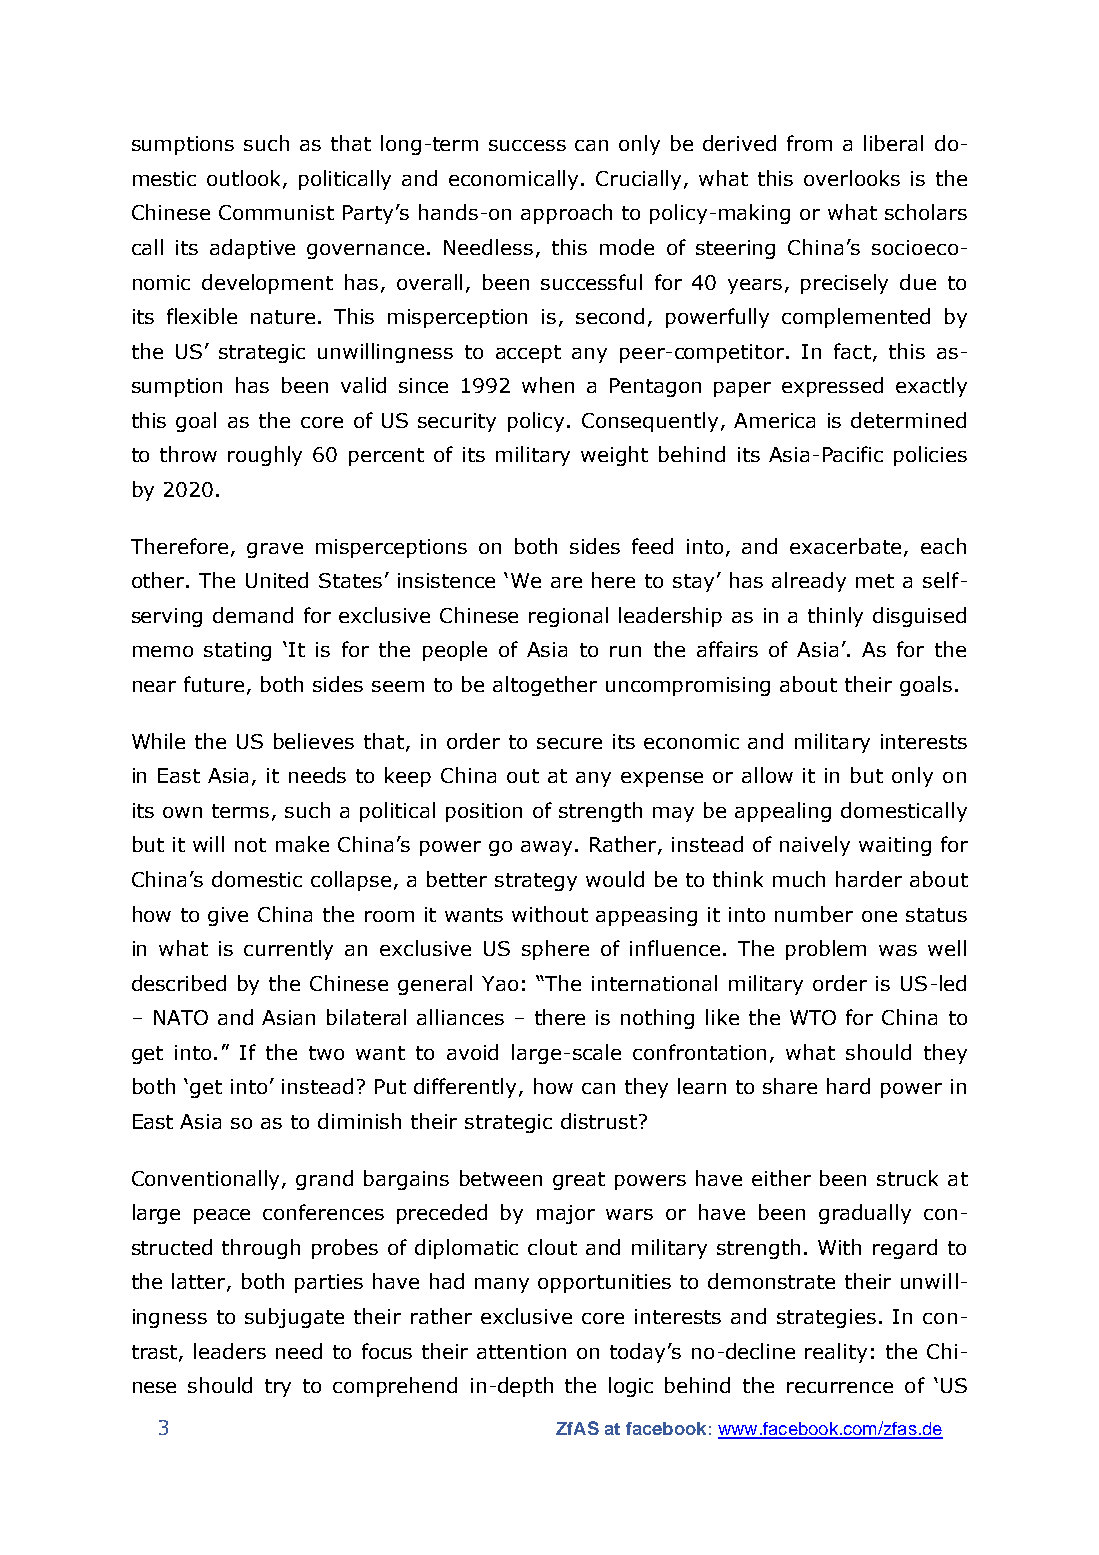 Image resolution: width=1099 pixels, height=1555 pixels. What do you see at coordinates (852, 178) in the image?
I see `overlooks` at bounding box center [852, 178].
